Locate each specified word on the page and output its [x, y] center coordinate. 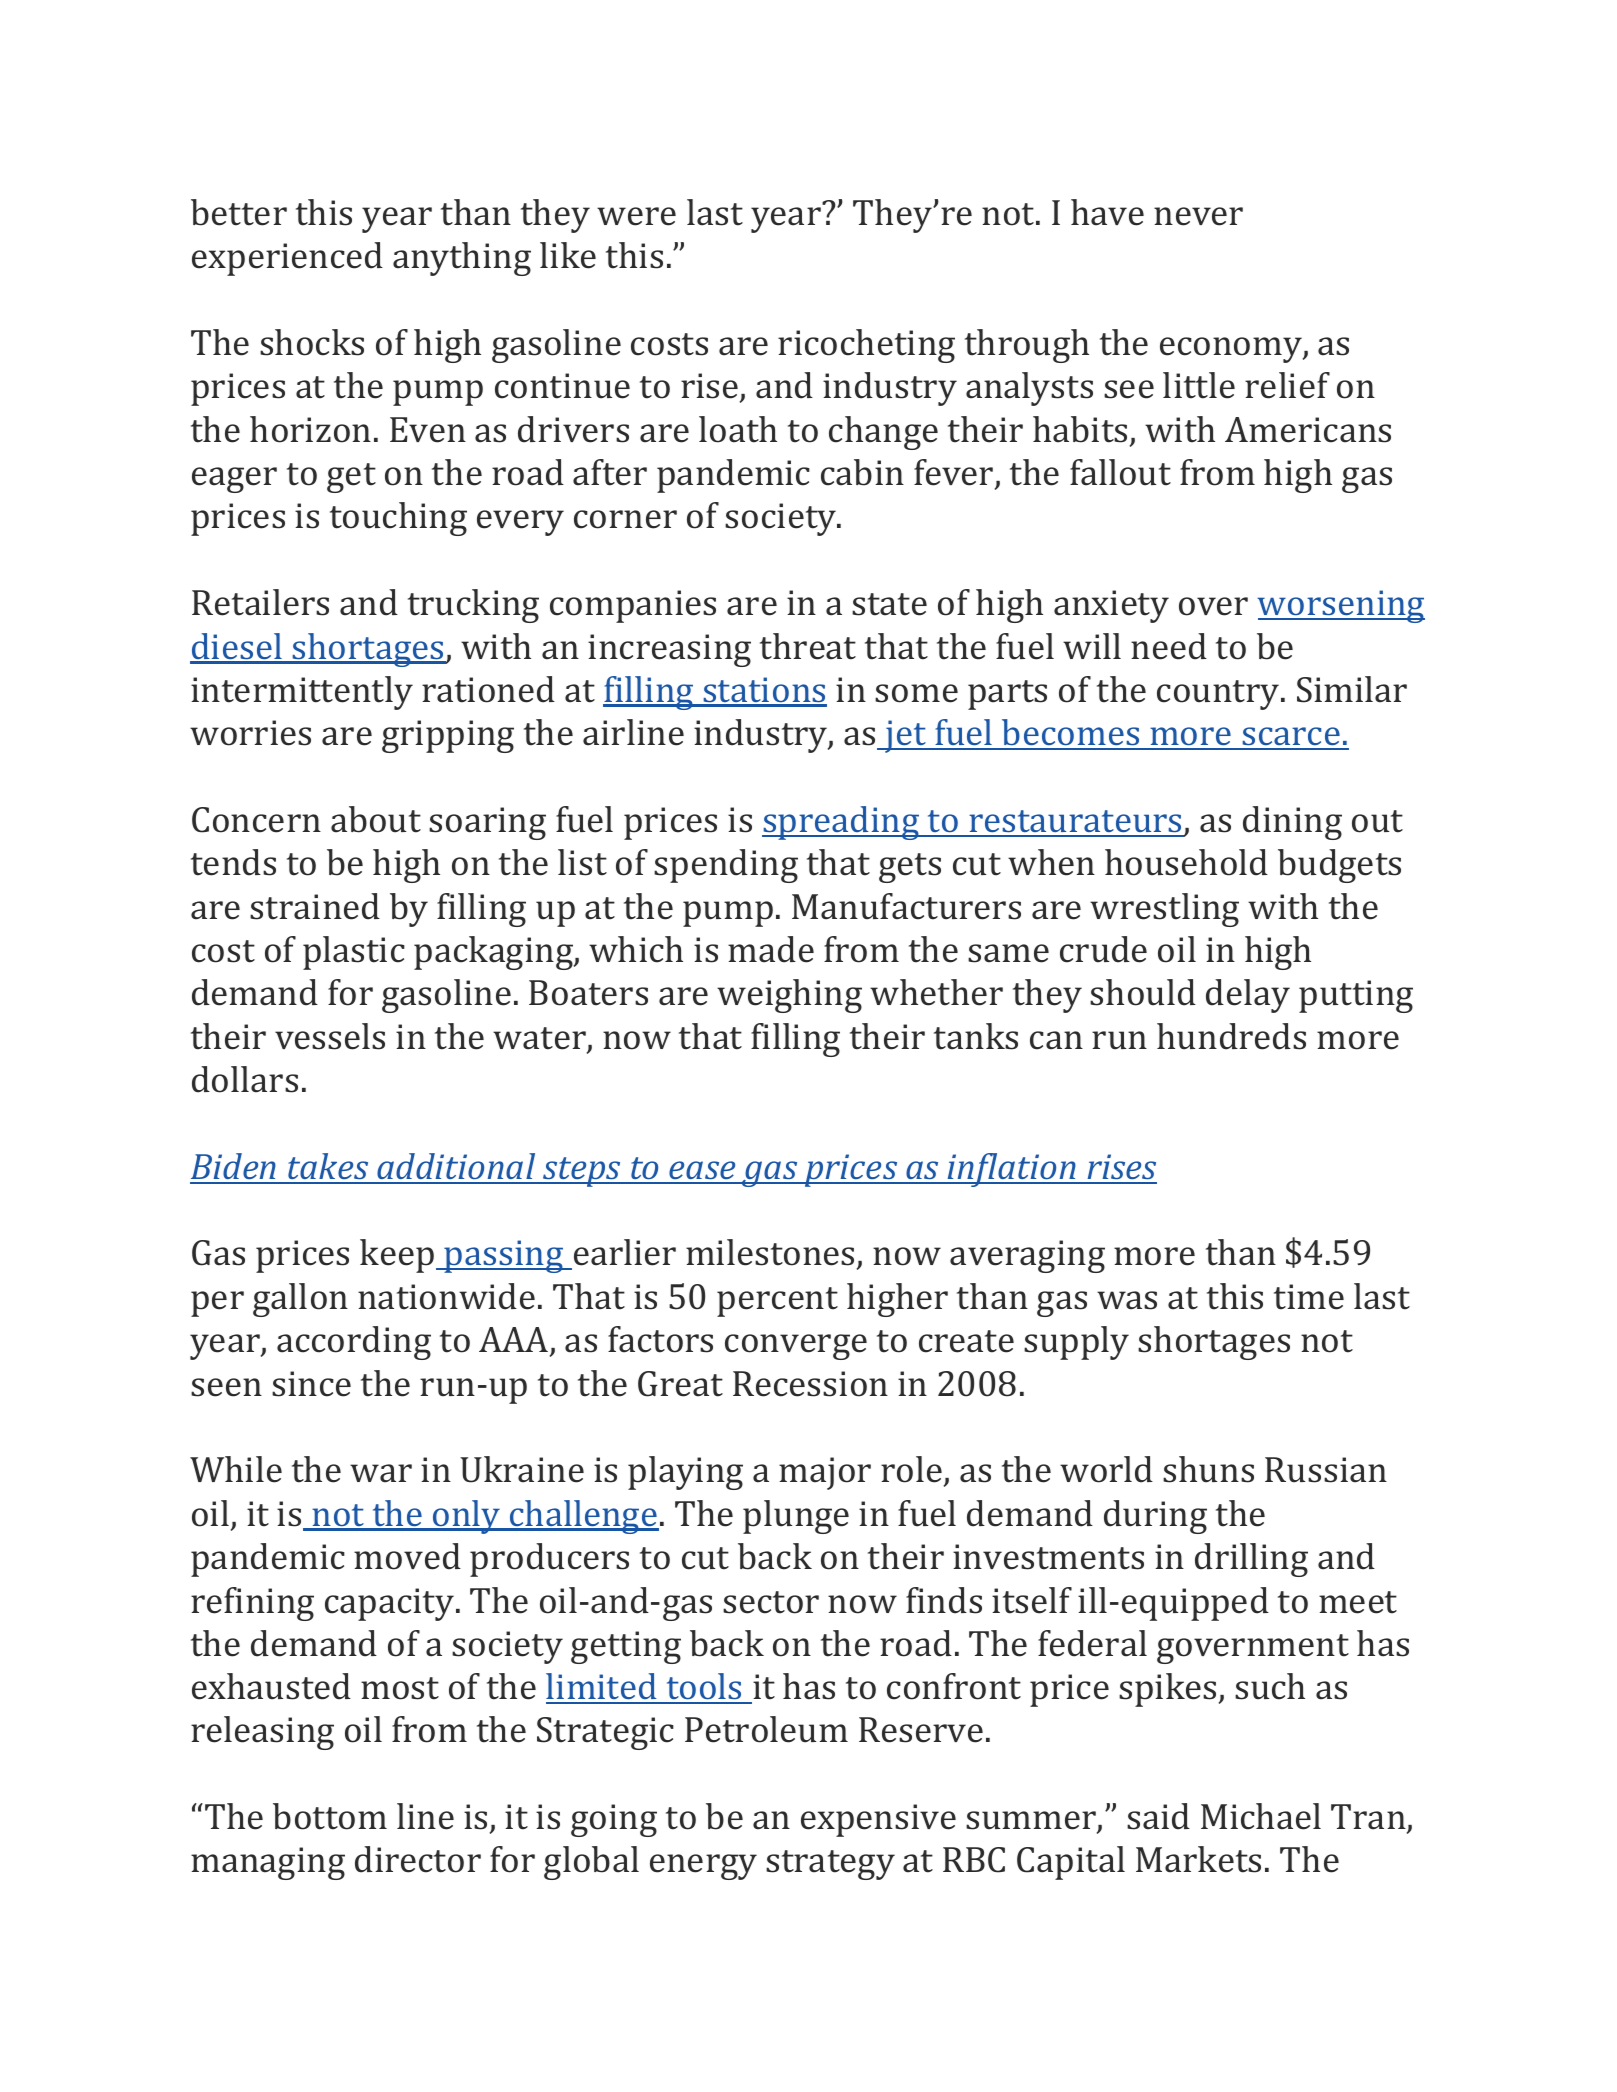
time [1309, 1297]
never [1198, 216]
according [354, 1343]
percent [777, 1302]
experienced [287, 259]
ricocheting [866, 346]
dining [1292, 823]
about [376, 819]
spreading [842, 823]
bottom [330, 1816]
